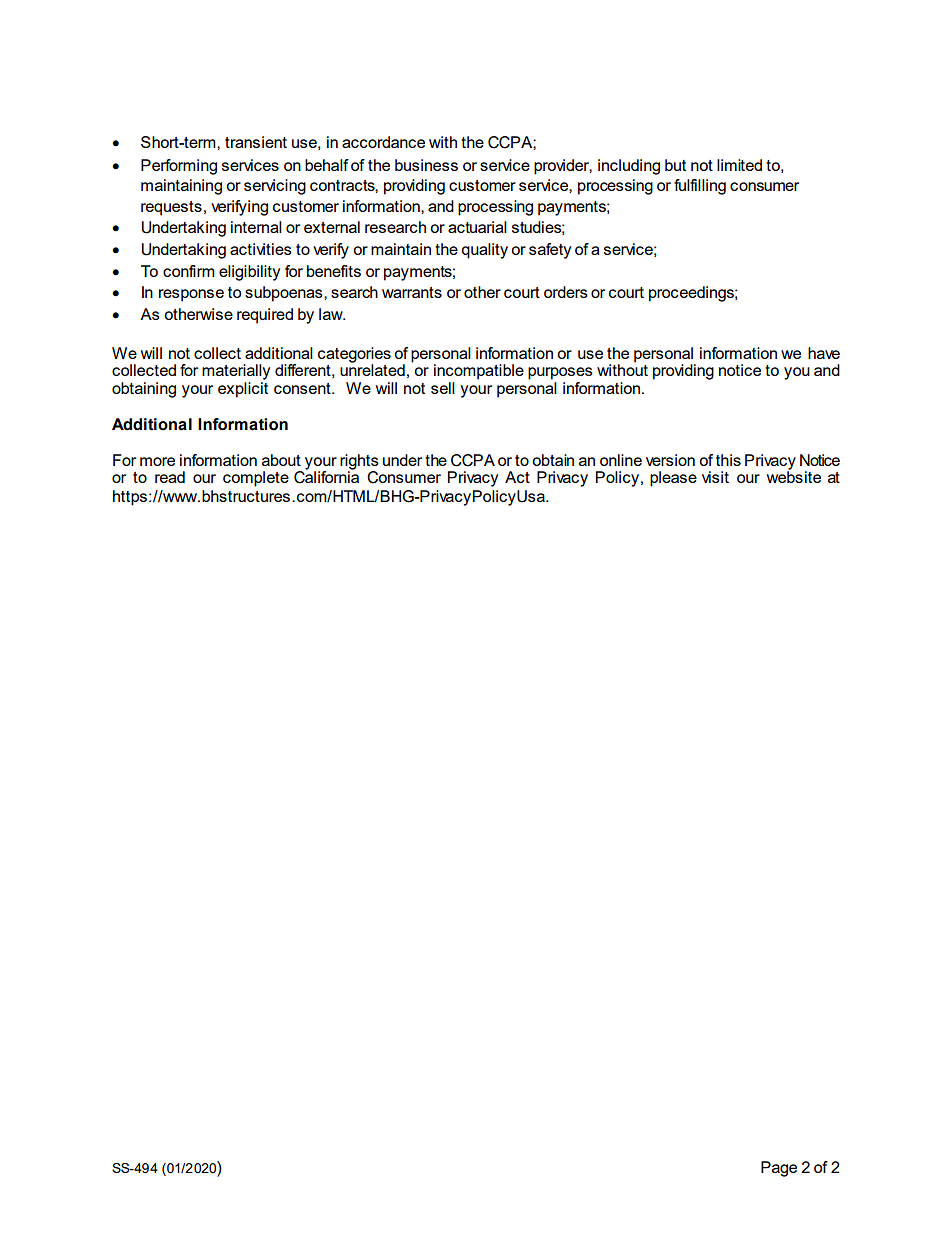 The width and height of the image is (952, 1233). What do you see at coordinates (256, 479) in the image?
I see `complete` at bounding box center [256, 479].
